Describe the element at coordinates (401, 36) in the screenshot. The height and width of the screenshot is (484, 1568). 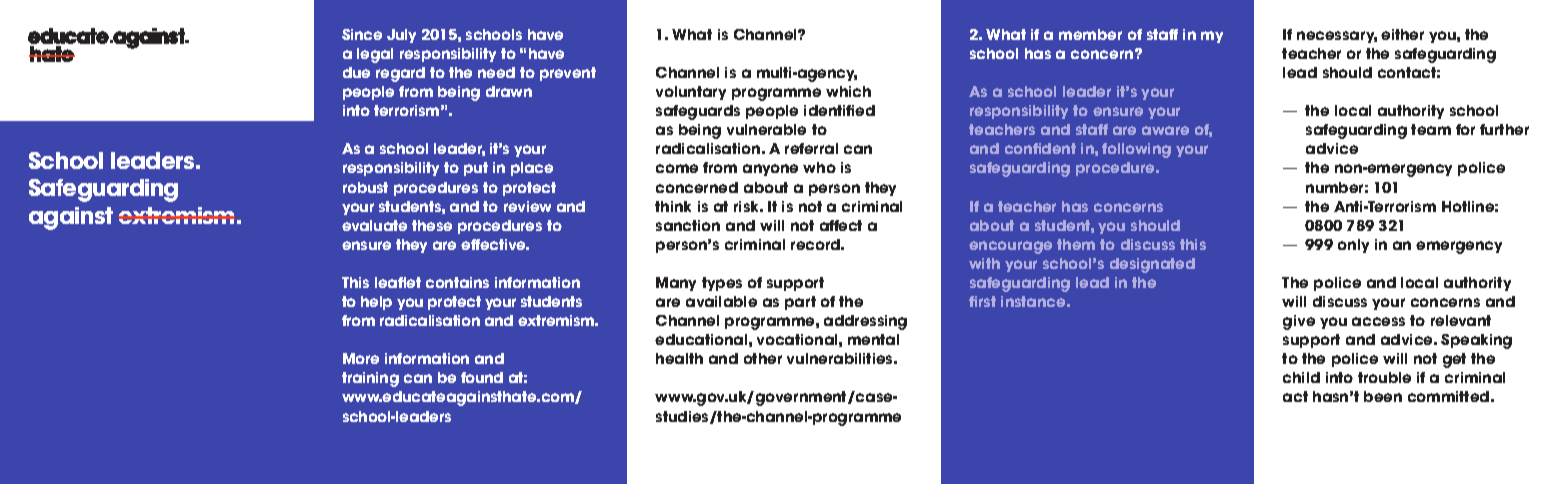
I see `July` at that location.
